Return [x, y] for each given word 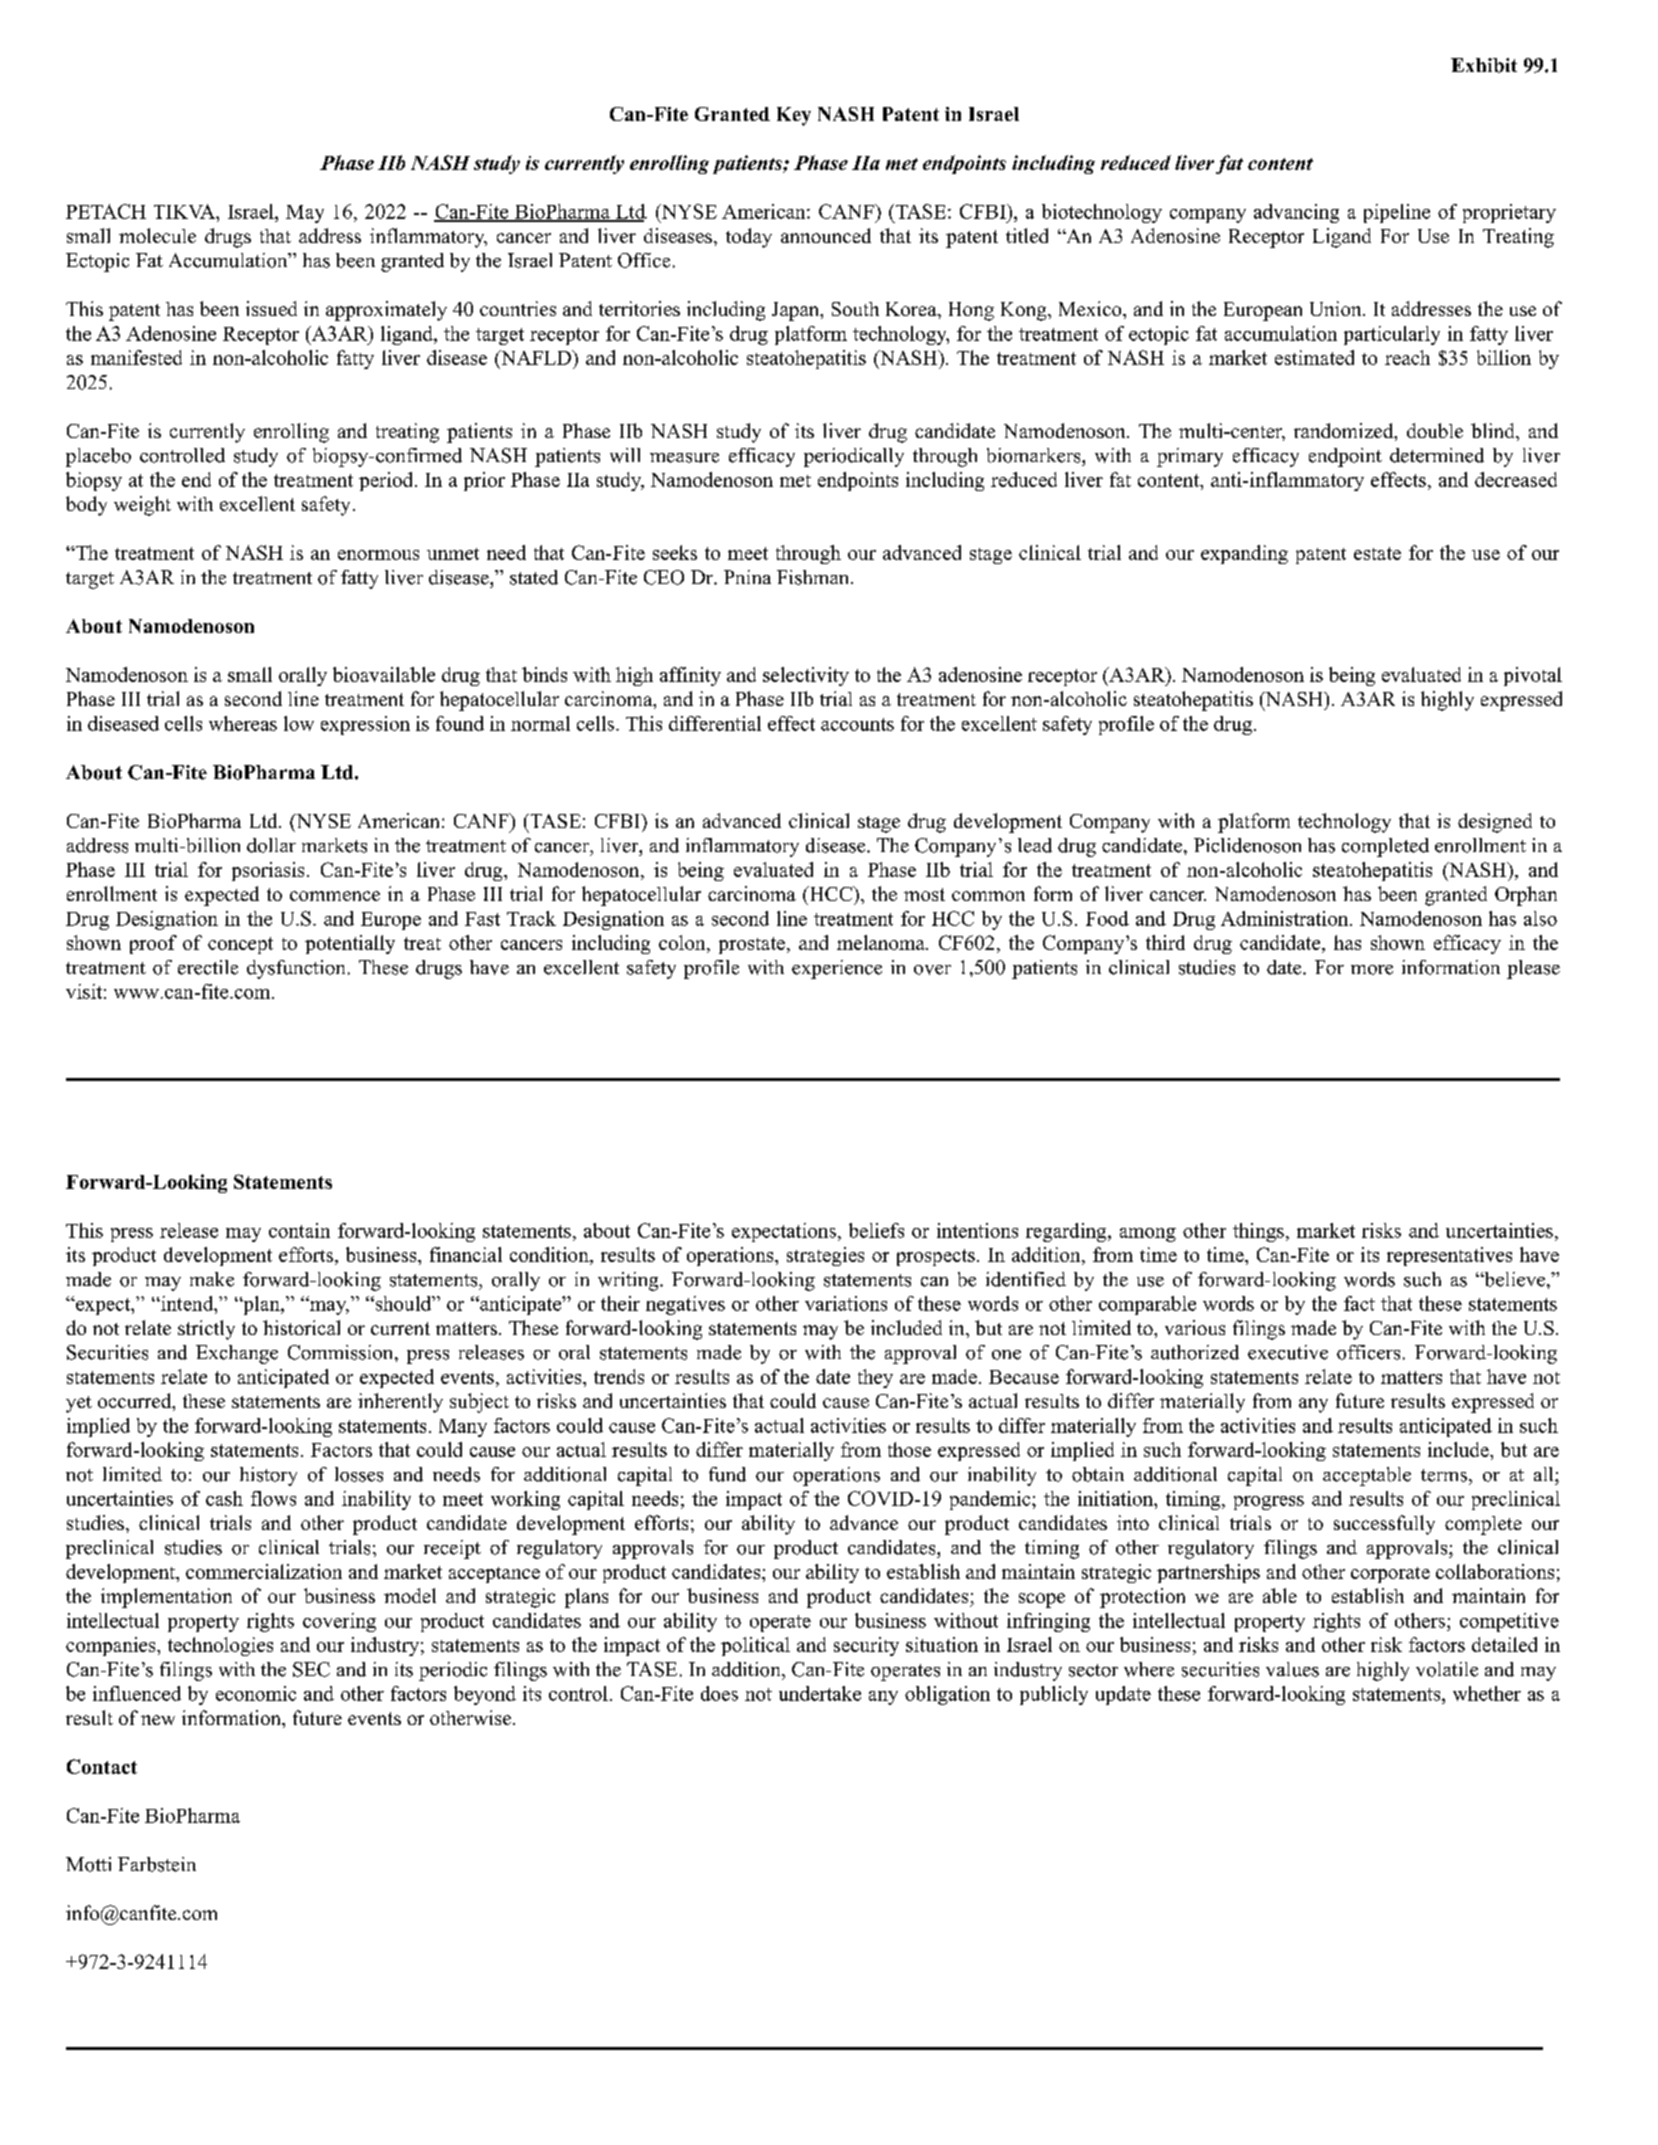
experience [837, 969]
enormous [378, 555]
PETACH [106, 211]
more [1372, 970]
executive [1288, 1352]
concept [240, 945]
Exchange [237, 1354]
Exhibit [1484, 65]
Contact [102, 1766]
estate [1377, 553]
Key [794, 116]
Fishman [814, 577]
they [875, 1378]
